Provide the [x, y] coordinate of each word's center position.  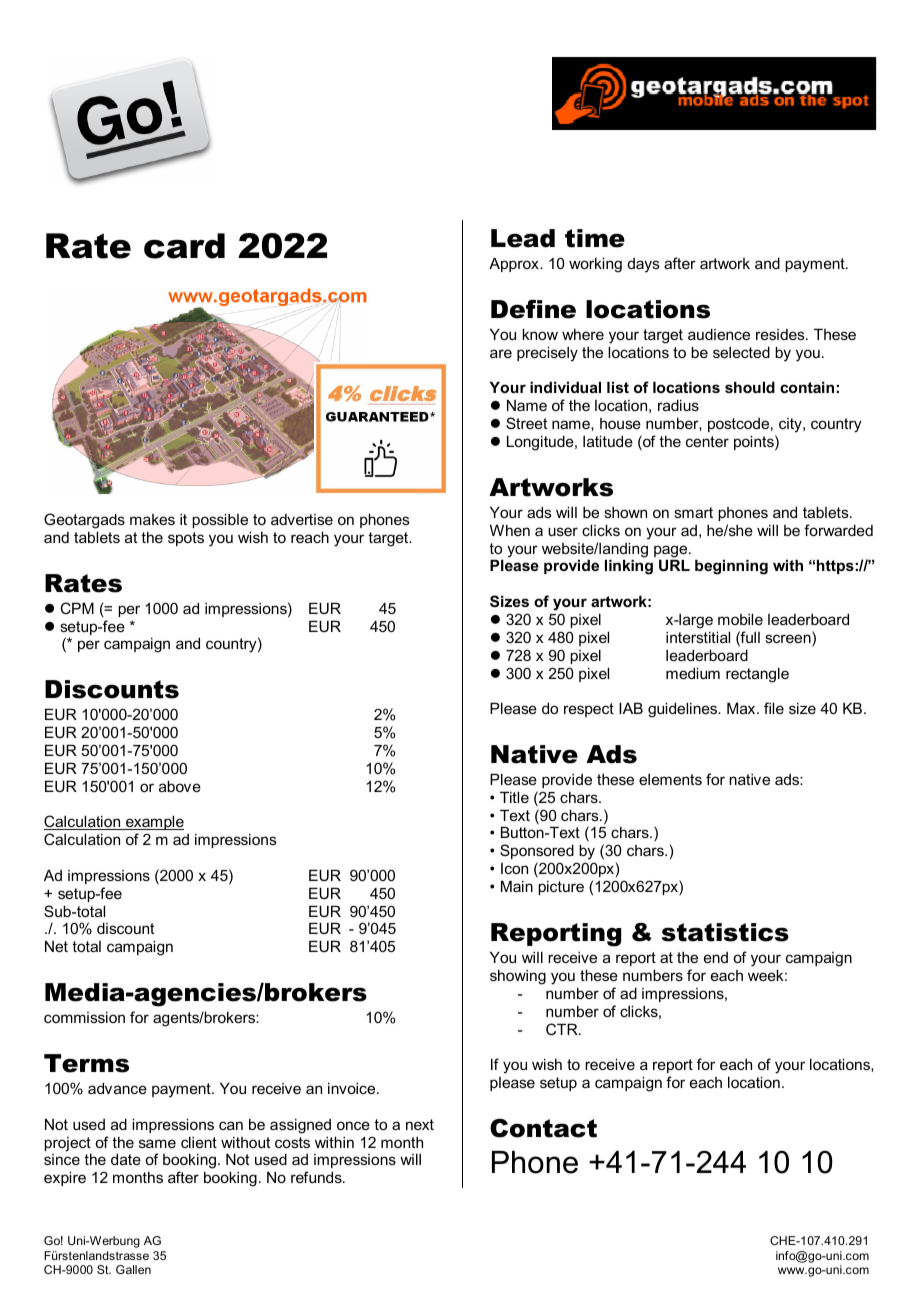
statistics [725, 932]
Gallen [133, 1269]
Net [56, 946]
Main [517, 886]
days [644, 265]
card [184, 246]
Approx [515, 264]
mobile [740, 619]
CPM [77, 608]
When [510, 530]
